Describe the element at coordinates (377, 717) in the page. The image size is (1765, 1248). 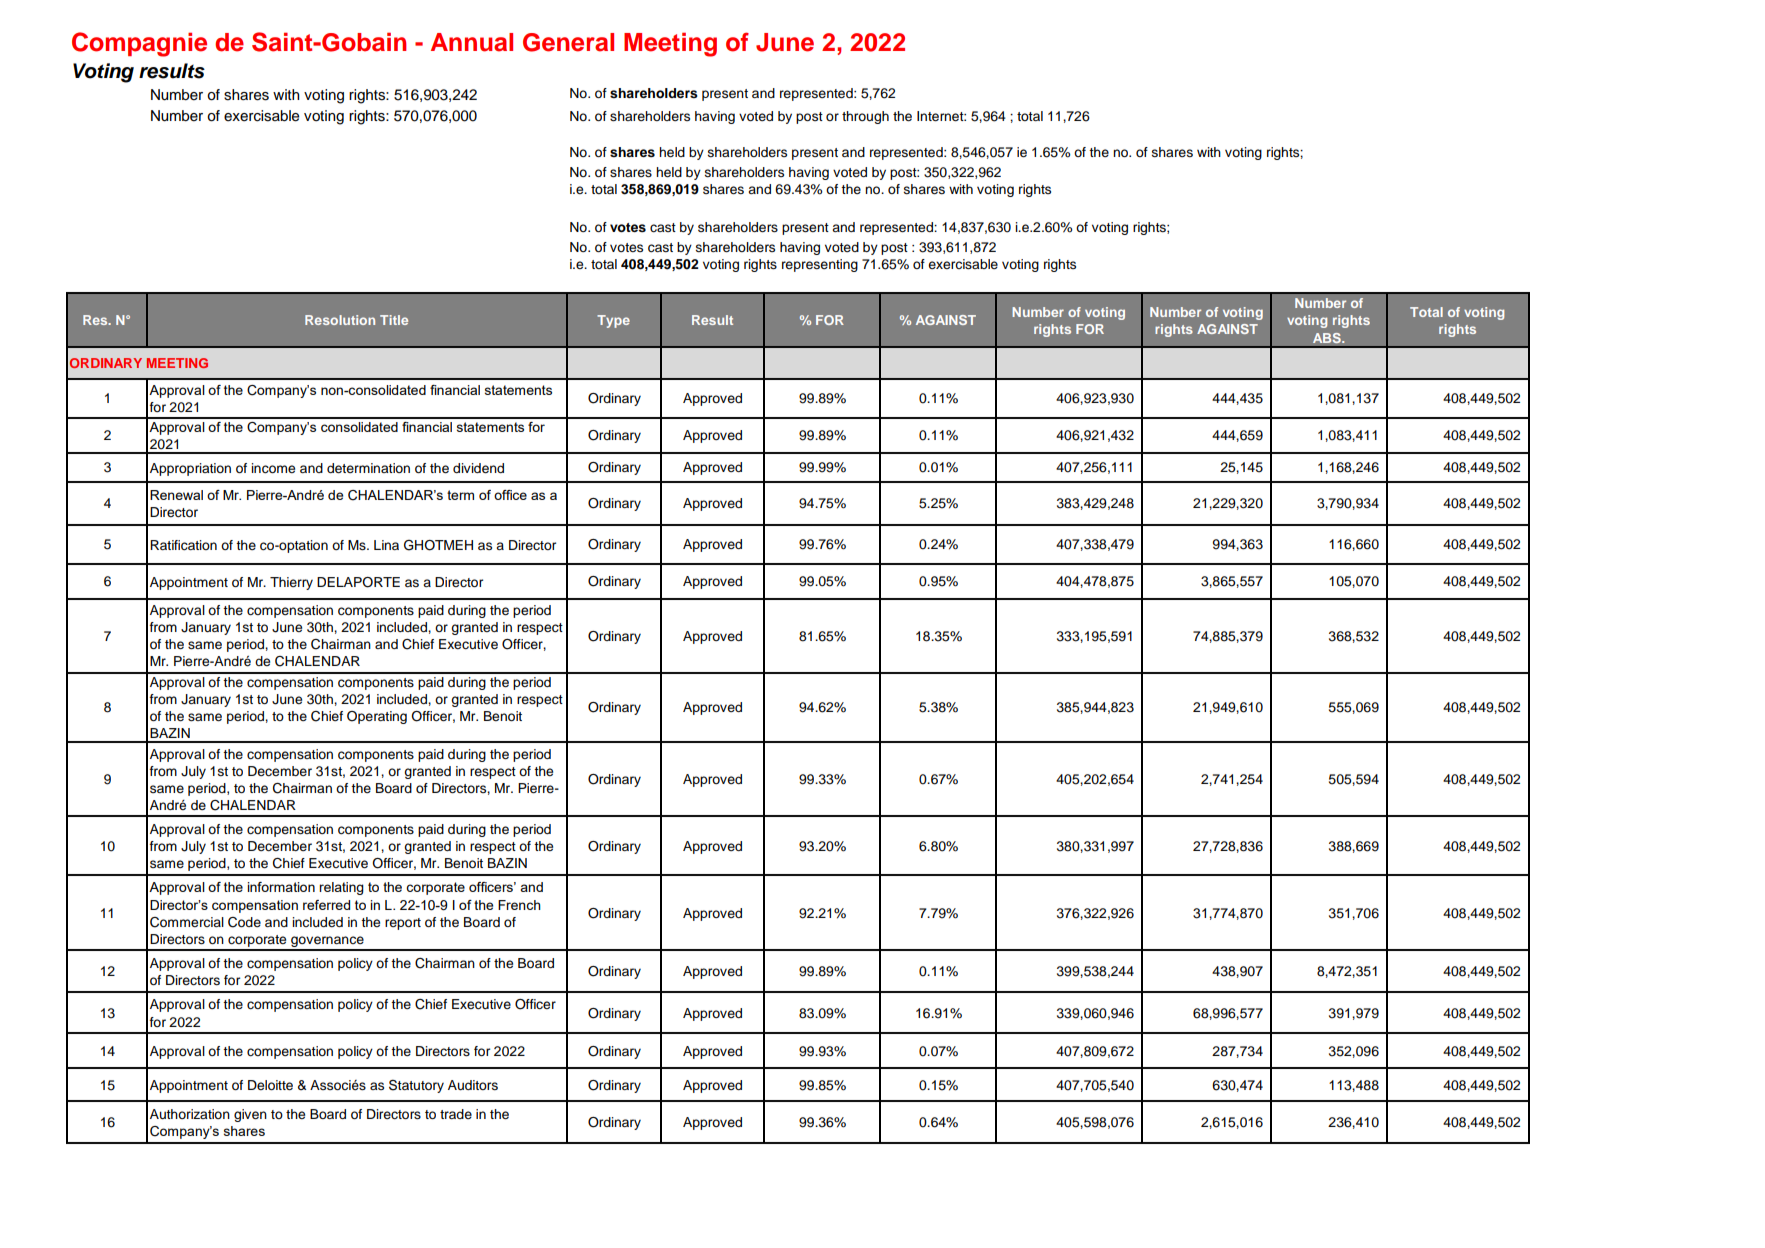
I see `Operating` at that location.
